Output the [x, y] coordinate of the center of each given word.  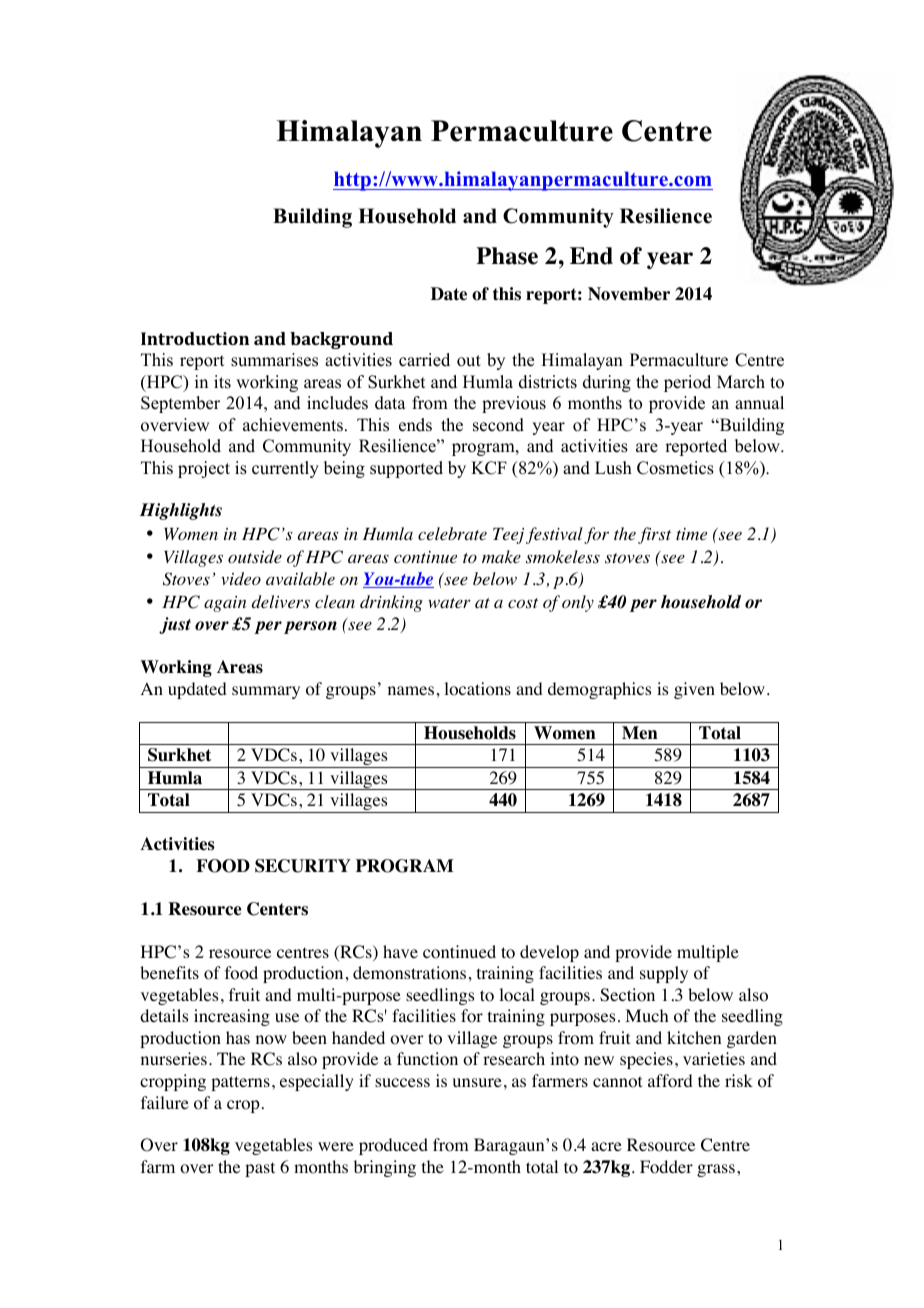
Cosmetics [675, 468]
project [204, 469]
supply [664, 974]
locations [477, 689]
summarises [274, 360]
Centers [277, 909]
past [260, 1169]
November [629, 294]
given [694, 690]
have [400, 951]
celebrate [452, 533]
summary [266, 692]
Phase [507, 256]
